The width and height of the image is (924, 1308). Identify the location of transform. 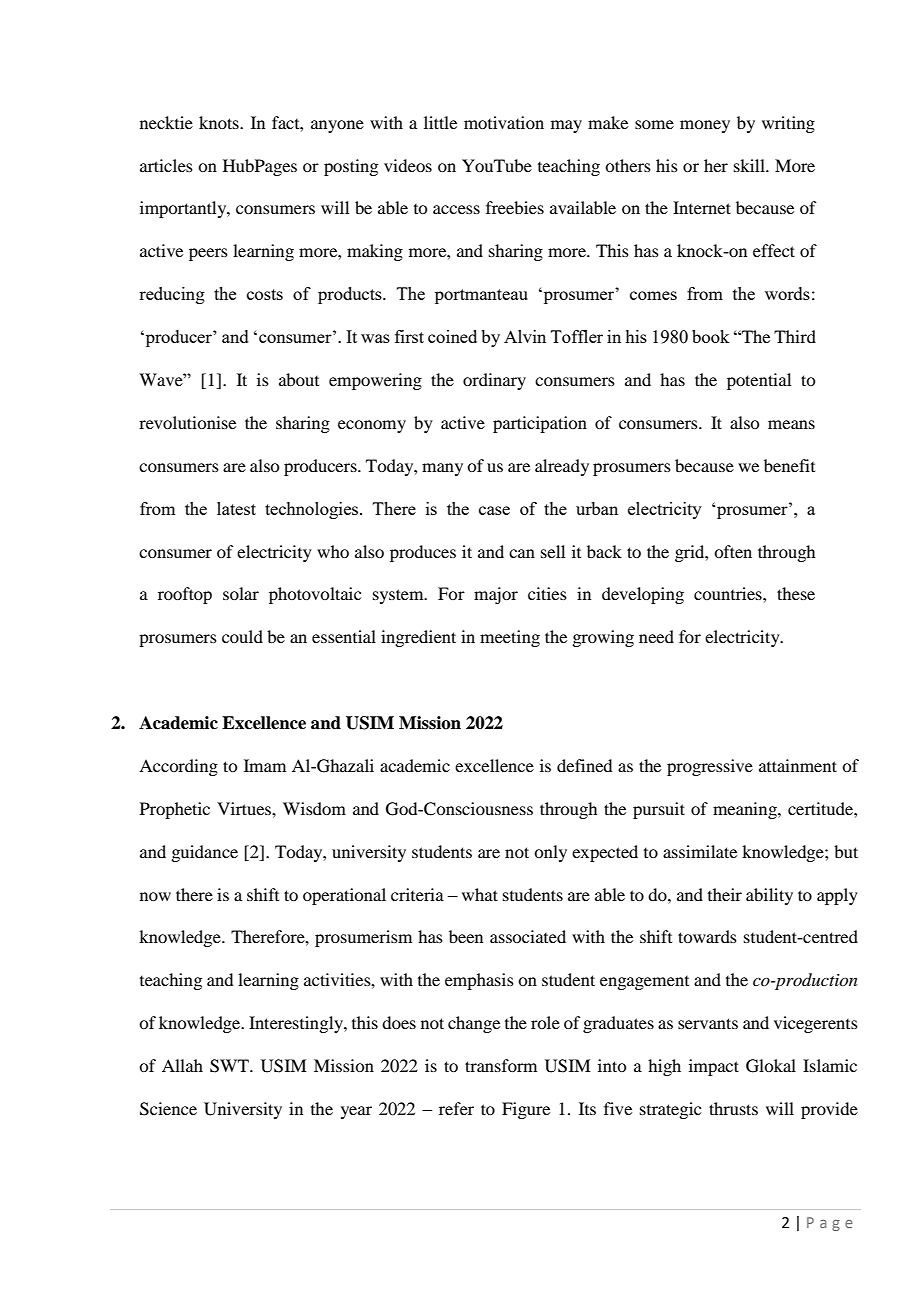
(501, 1065).
